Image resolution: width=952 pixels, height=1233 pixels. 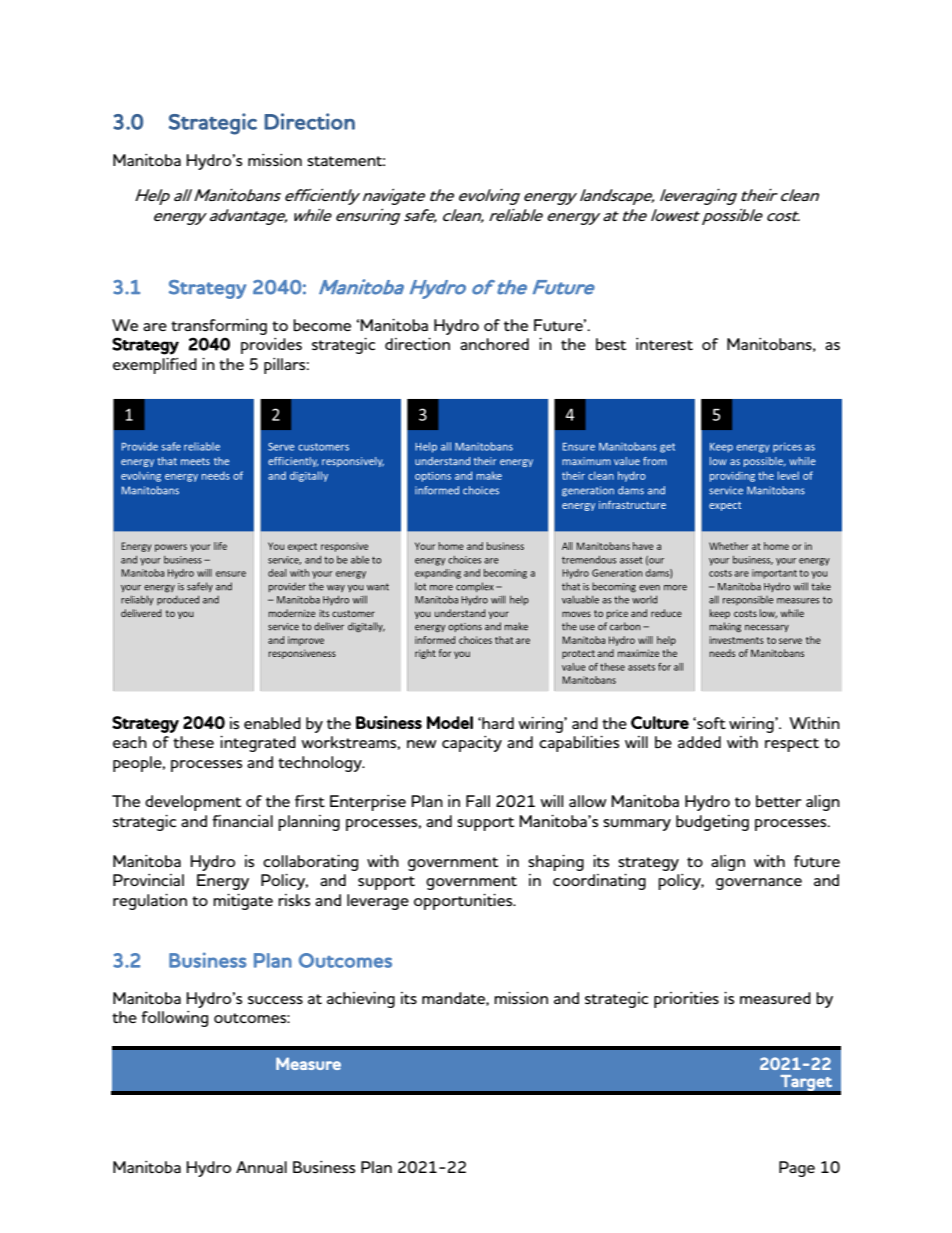 What do you see at coordinates (261, 1167) in the screenshot?
I see `Annual` at bounding box center [261, 1167].
